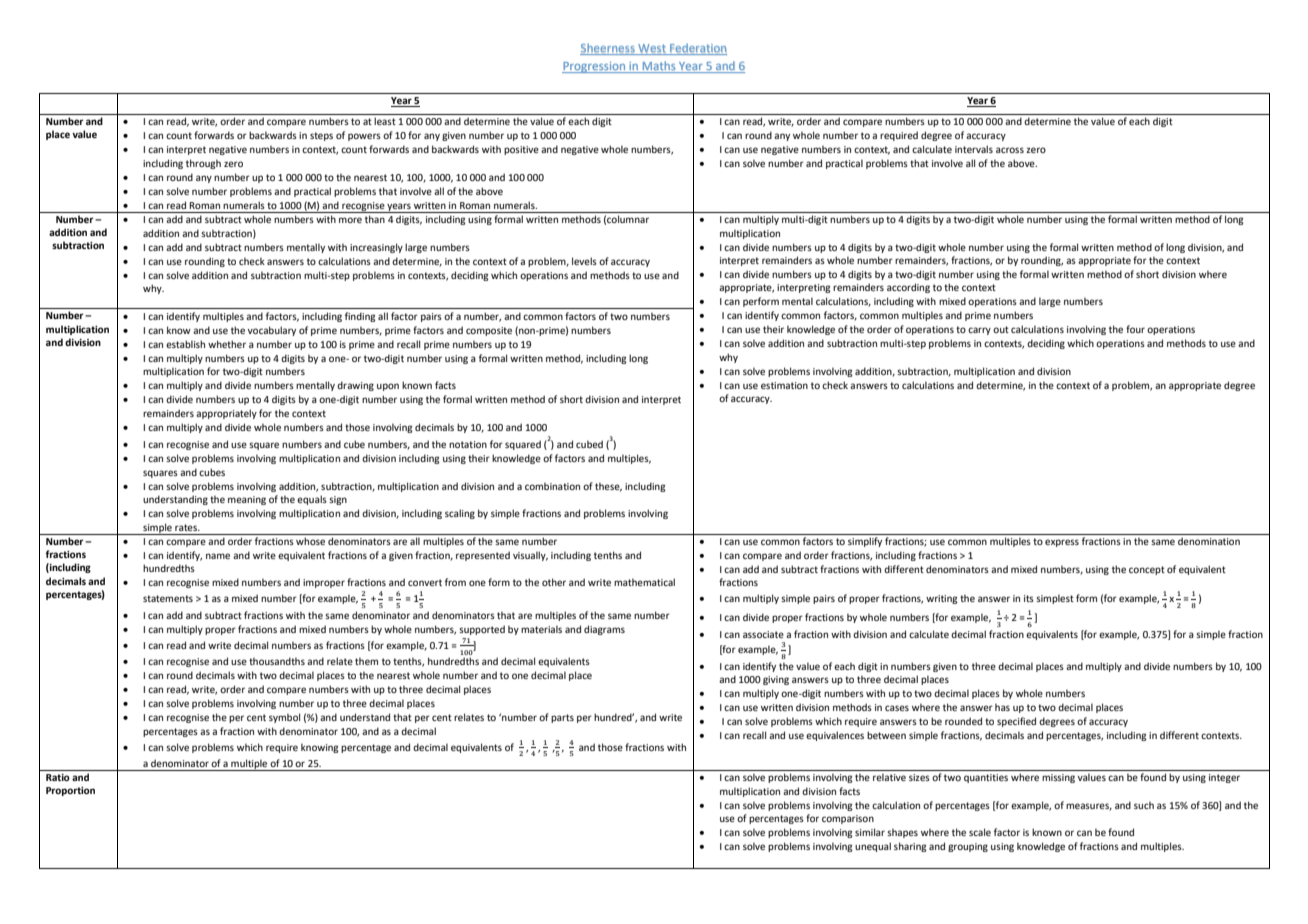 The width and height of the image is (1308, 924). What do you see at coordinates (385, 121) in the image?
I see `least` at bounding box center [385, 121].
